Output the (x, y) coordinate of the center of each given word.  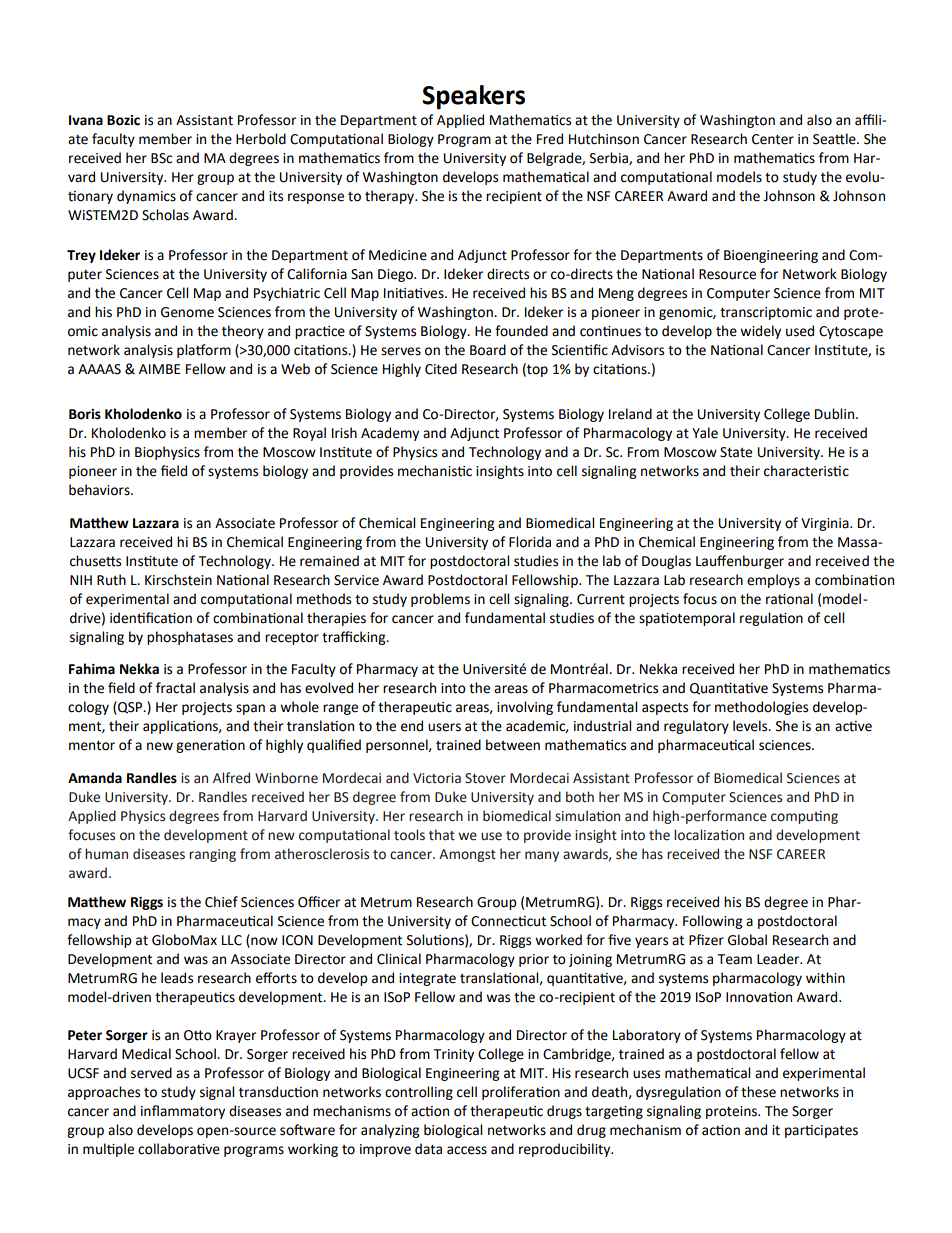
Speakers (473, 97)
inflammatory (183, 1112)
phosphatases (190, 638)
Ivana (86, 120)
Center (773, 139)
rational (789, 599)
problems (440, 600)
